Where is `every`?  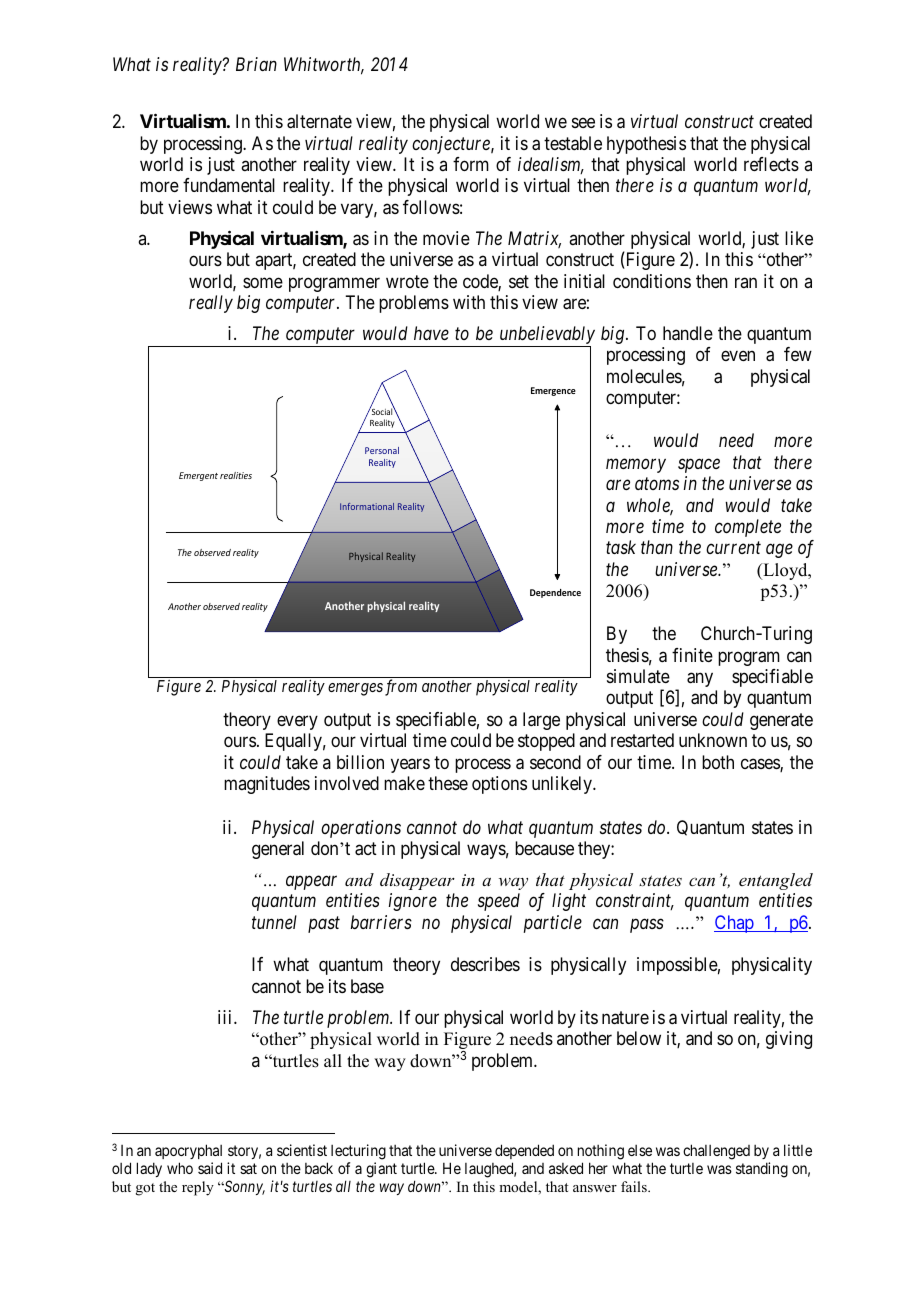
every is located at coordinates (297, 722).
